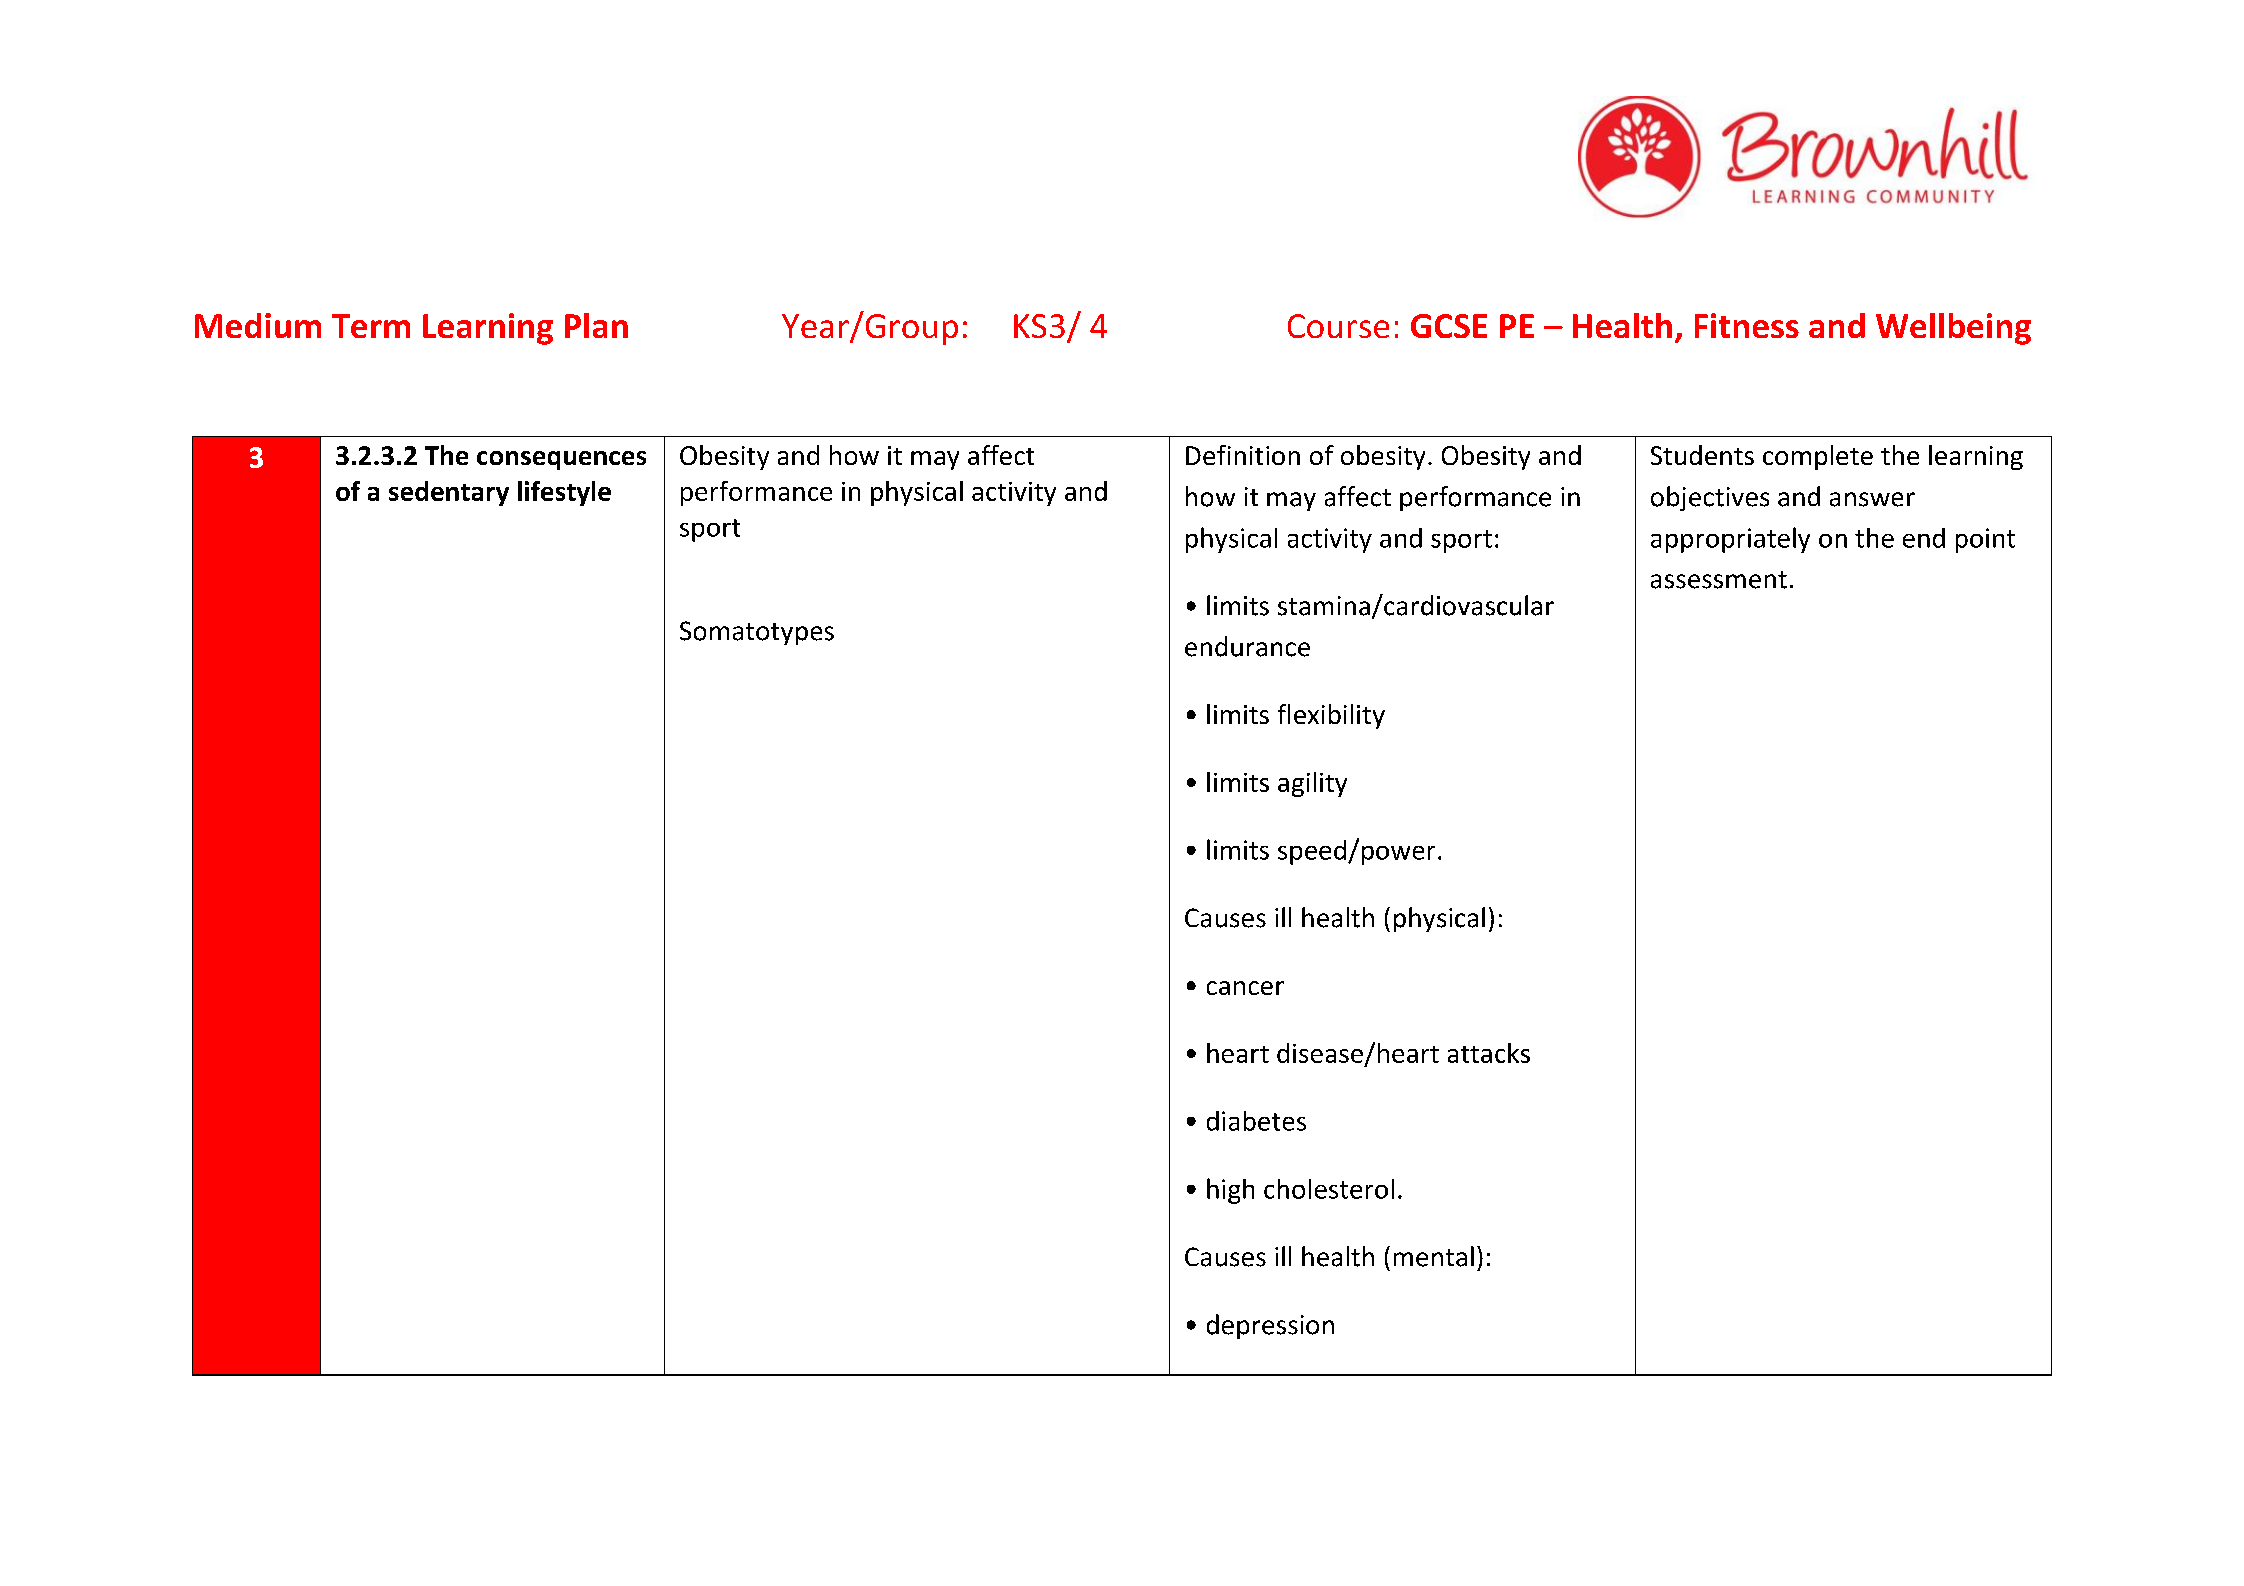  What do you see at coordinates (1489, 1053) in the document?
I see `attacks` at bounding box center [1489, 1053].
